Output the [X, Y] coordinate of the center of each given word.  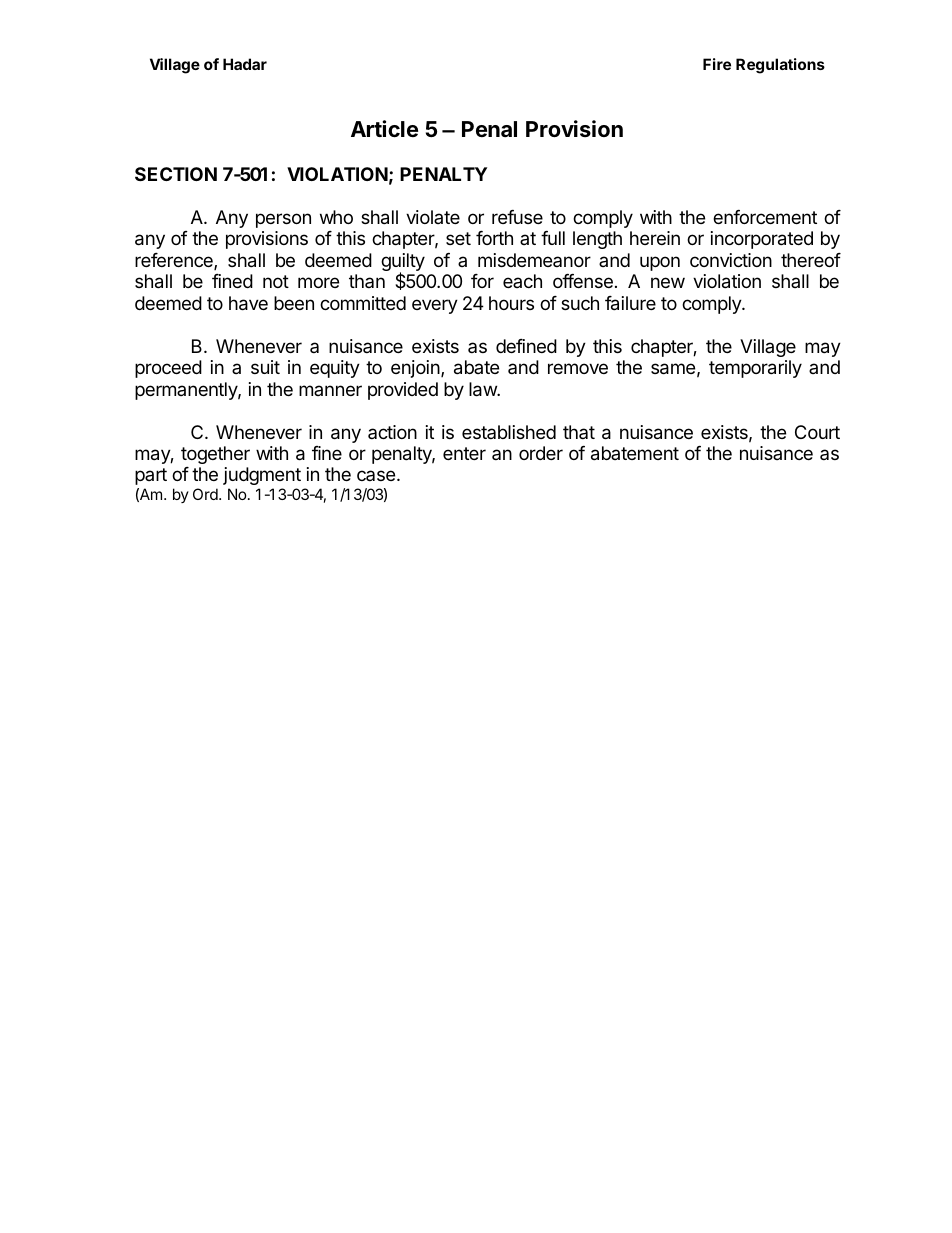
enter [464, 453]
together [215, 455]
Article [384, 129]
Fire [717, 64]
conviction [731, 260]
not [276, 281]
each [522, 281]
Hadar [245, 64]
